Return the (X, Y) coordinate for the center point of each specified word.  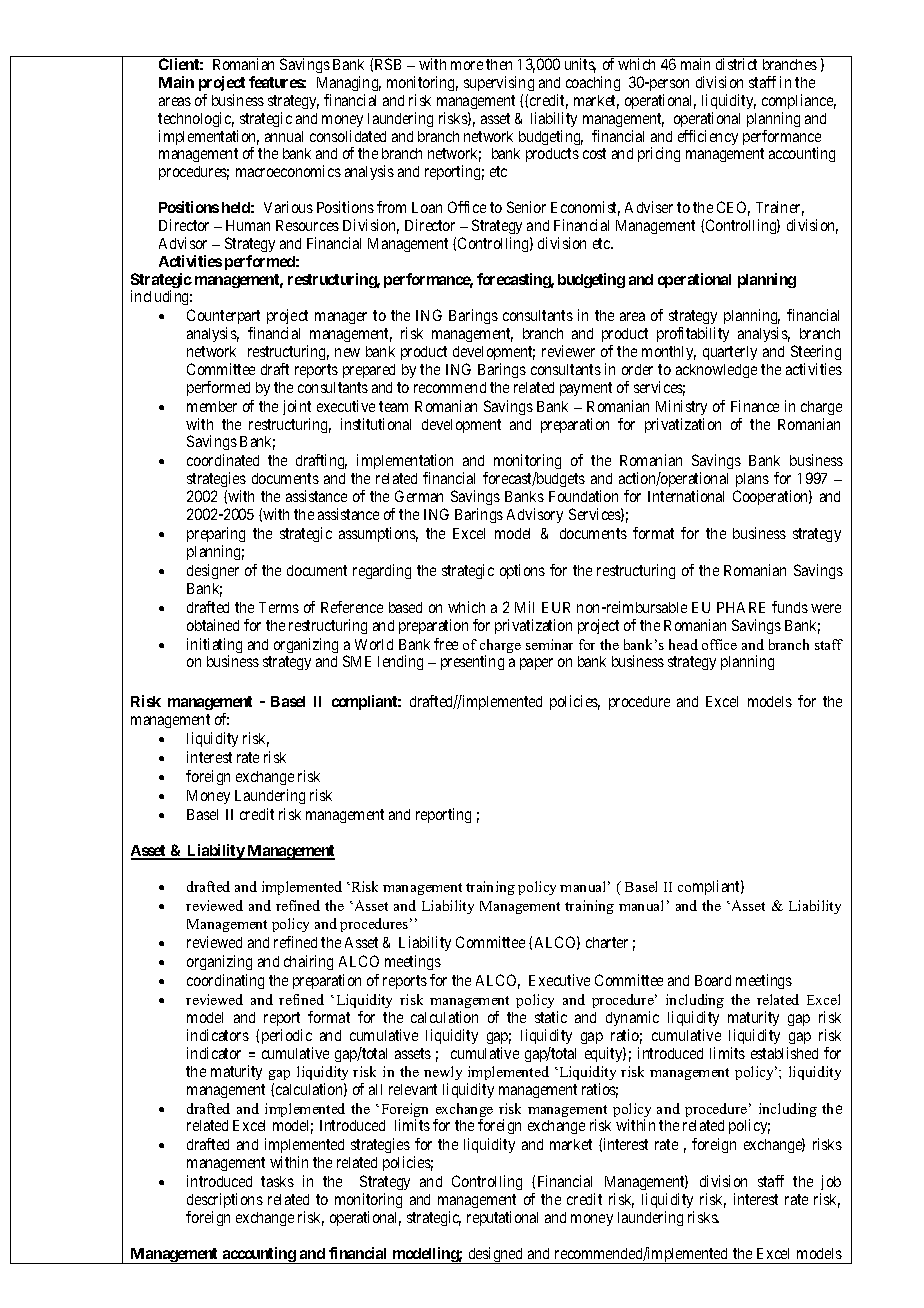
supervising (499, 83)
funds (790, 607)
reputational (502, 1218)
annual (284, 136)
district (736, 64)
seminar (549, 644)
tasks (277, 1181)
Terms (279, 607)
